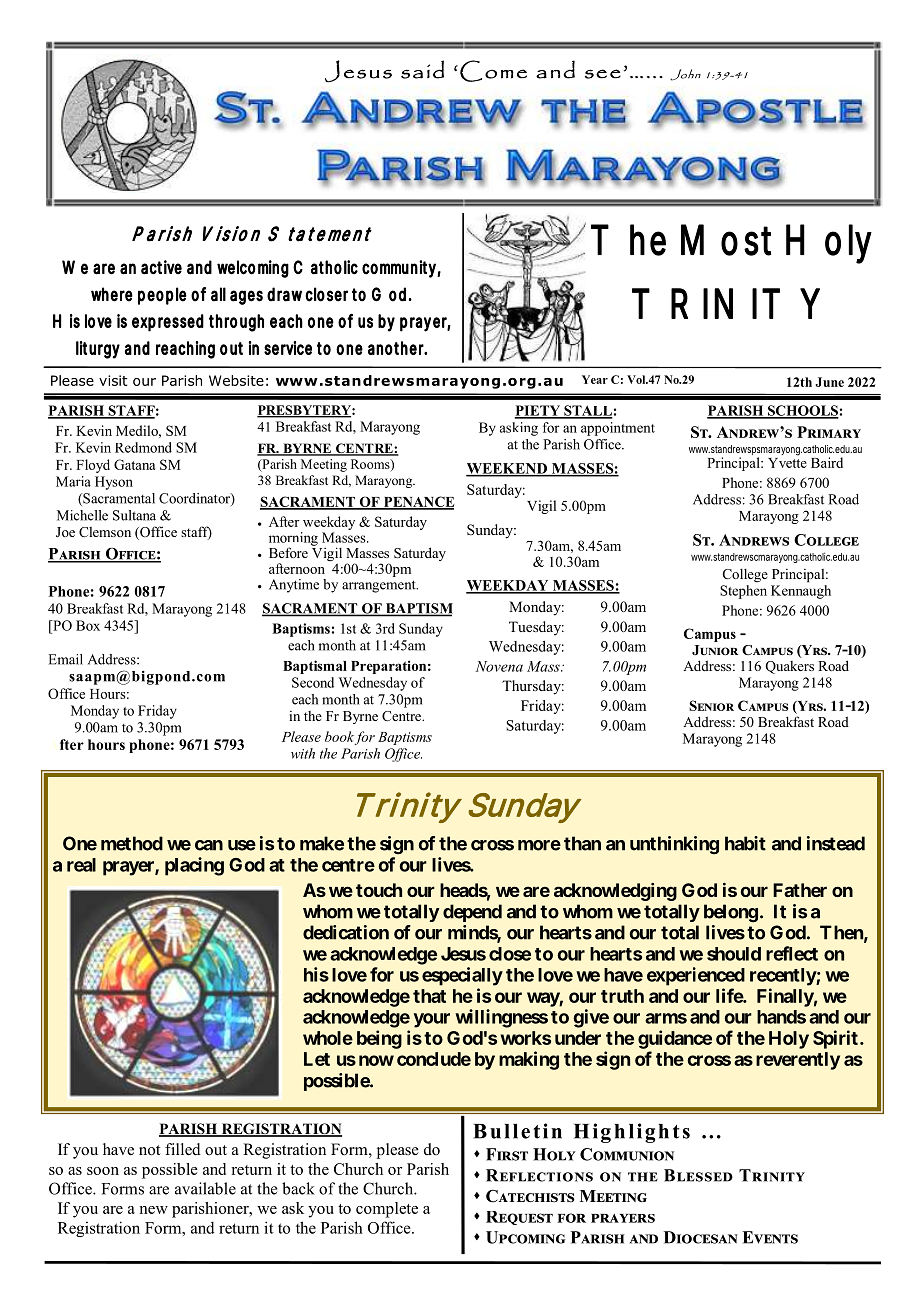 This screenshot has width=924, height=1308. What do you see at coordinates (286, 294) in the screenshot?
I see `draw` at bounding box center [286, 294].
